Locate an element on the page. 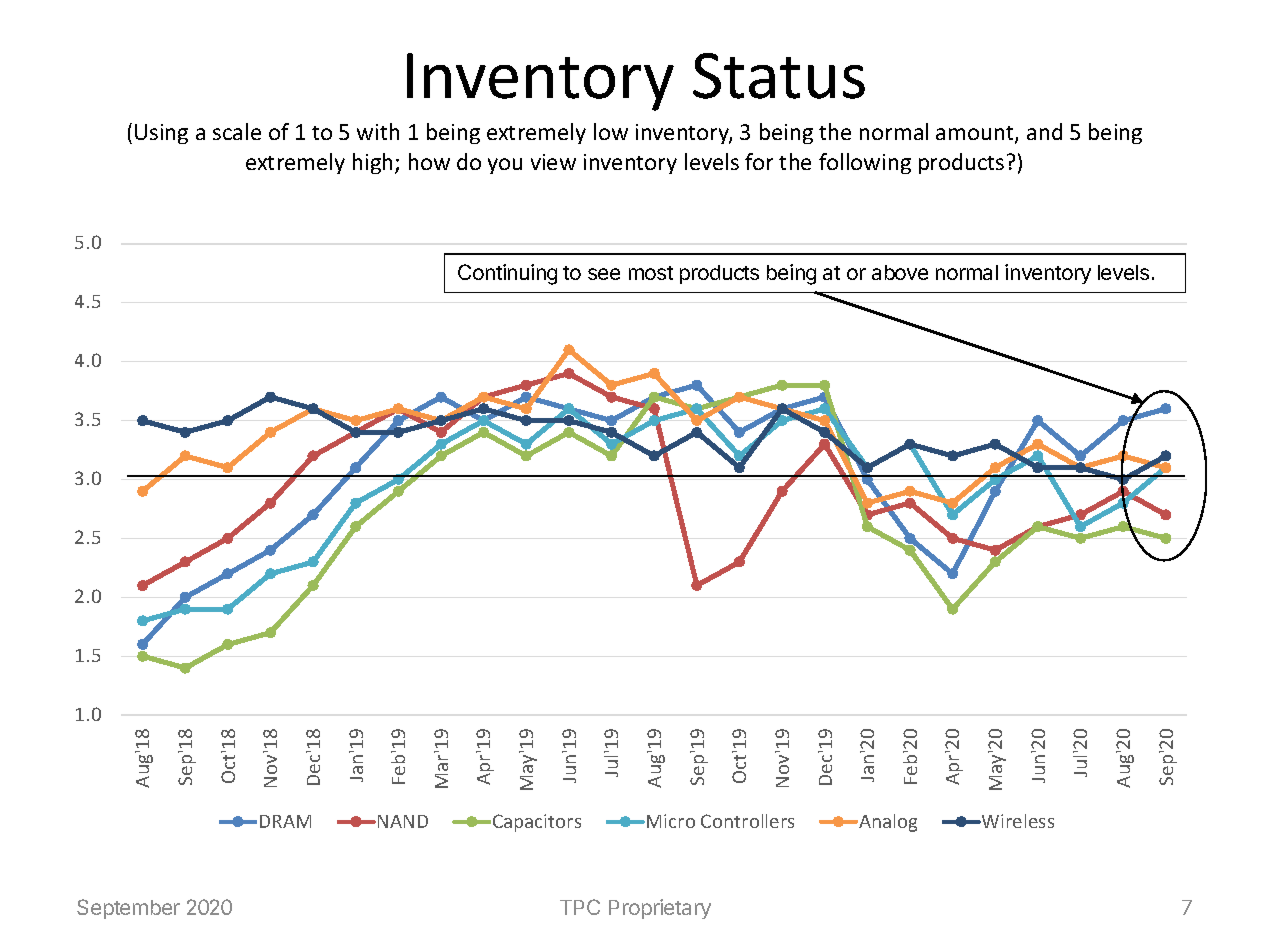 This document has width=1270, height=952. Analog is located at coordinates (887, 823).
